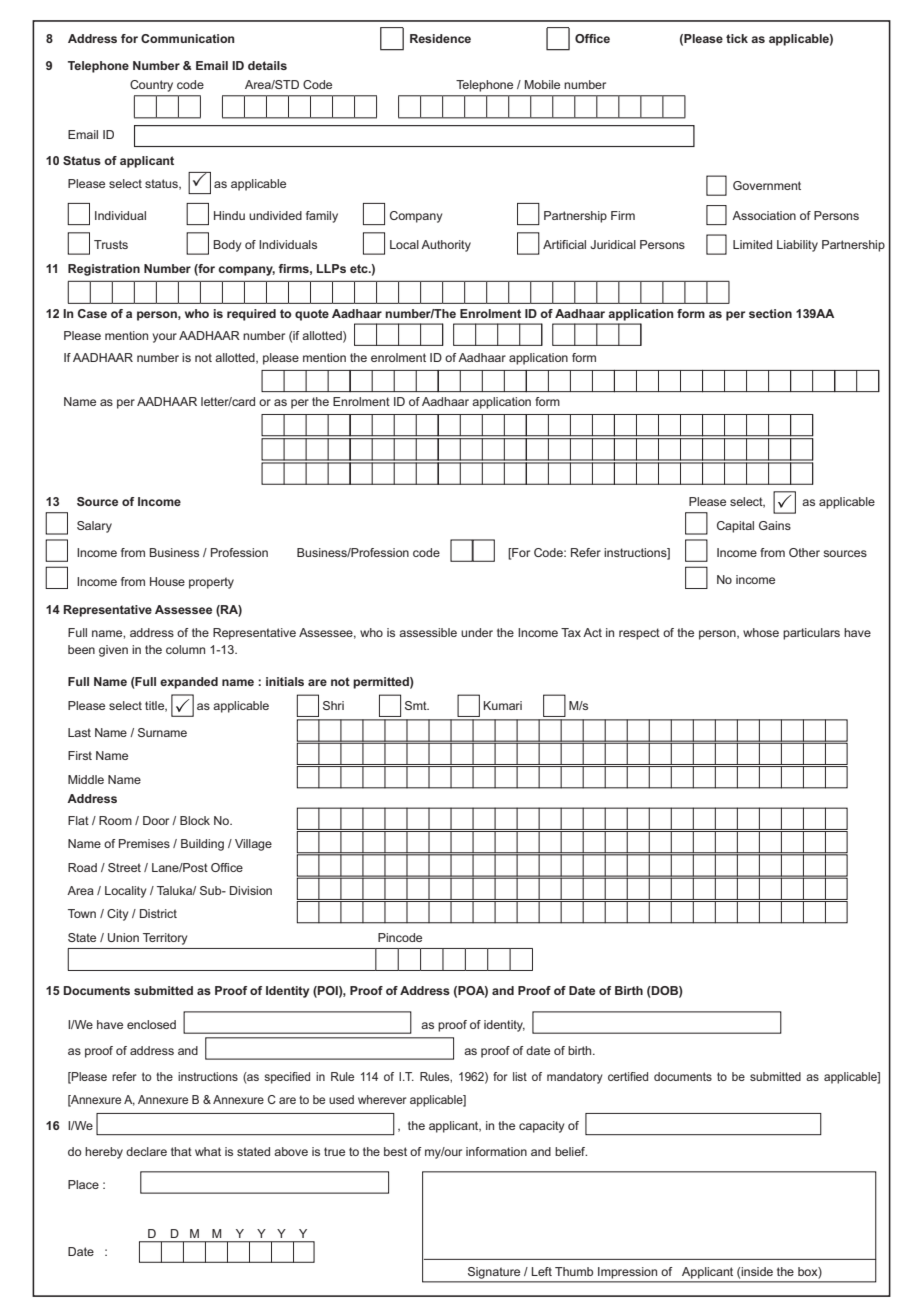 This image has width=923, height=1316. I want to click on that, so click(181, 1151).
